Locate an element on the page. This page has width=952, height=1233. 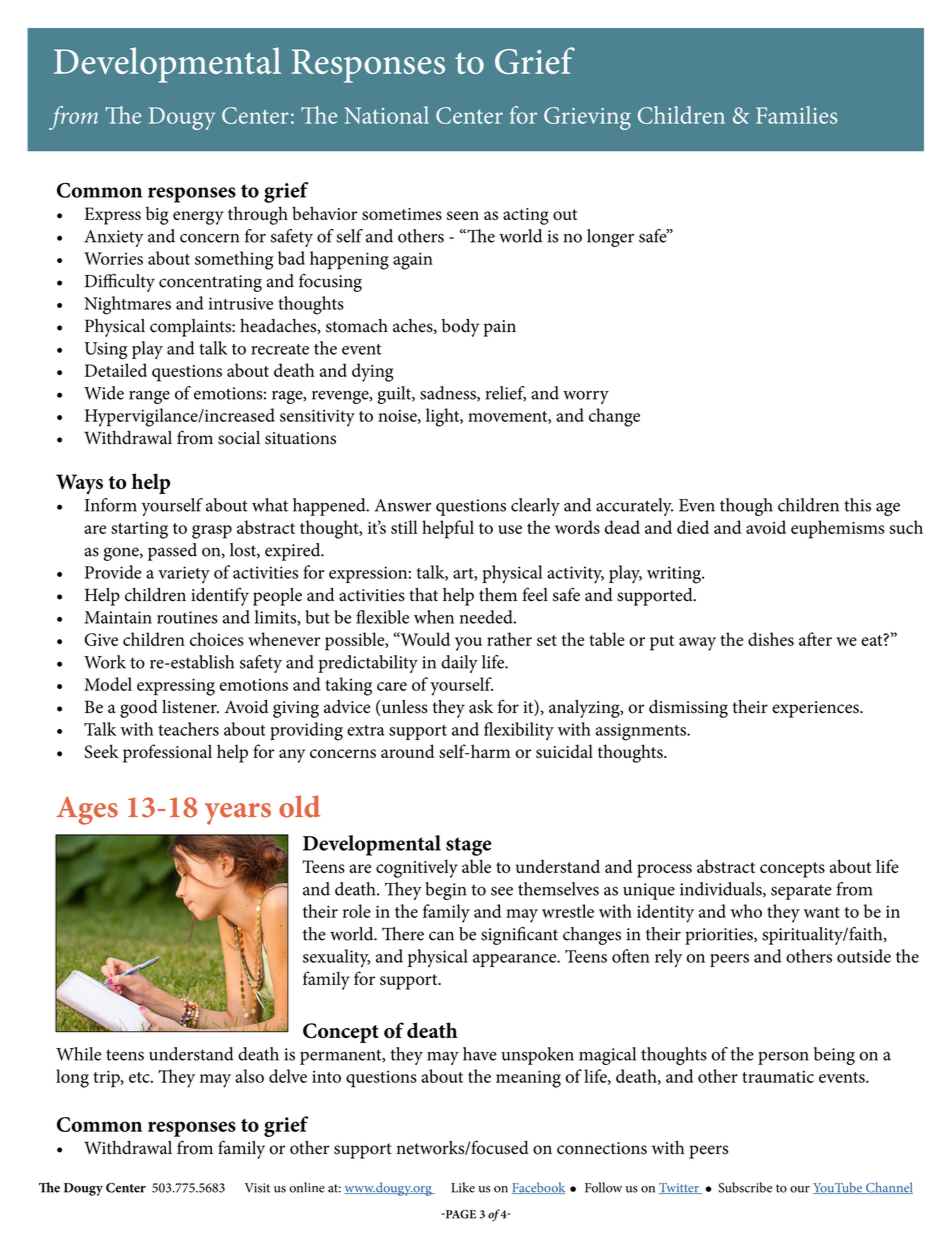
Visit is located at coordinates (257, 1188).
